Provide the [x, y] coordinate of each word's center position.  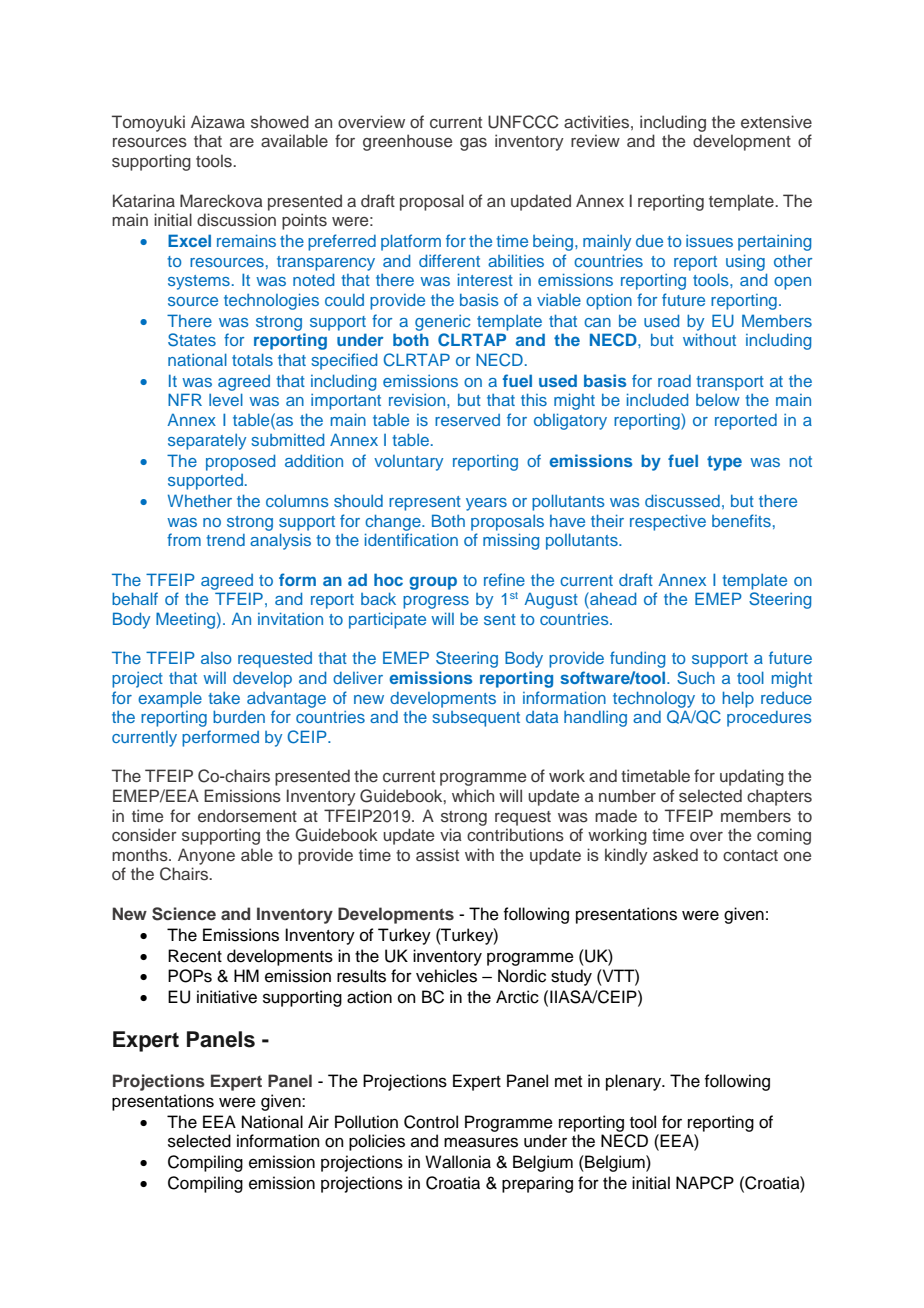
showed [280, 122]
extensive [776, 122]
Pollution [366, 1122]
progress [436, 602]
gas [473, 144]
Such [696, 678]
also [216, 658]
